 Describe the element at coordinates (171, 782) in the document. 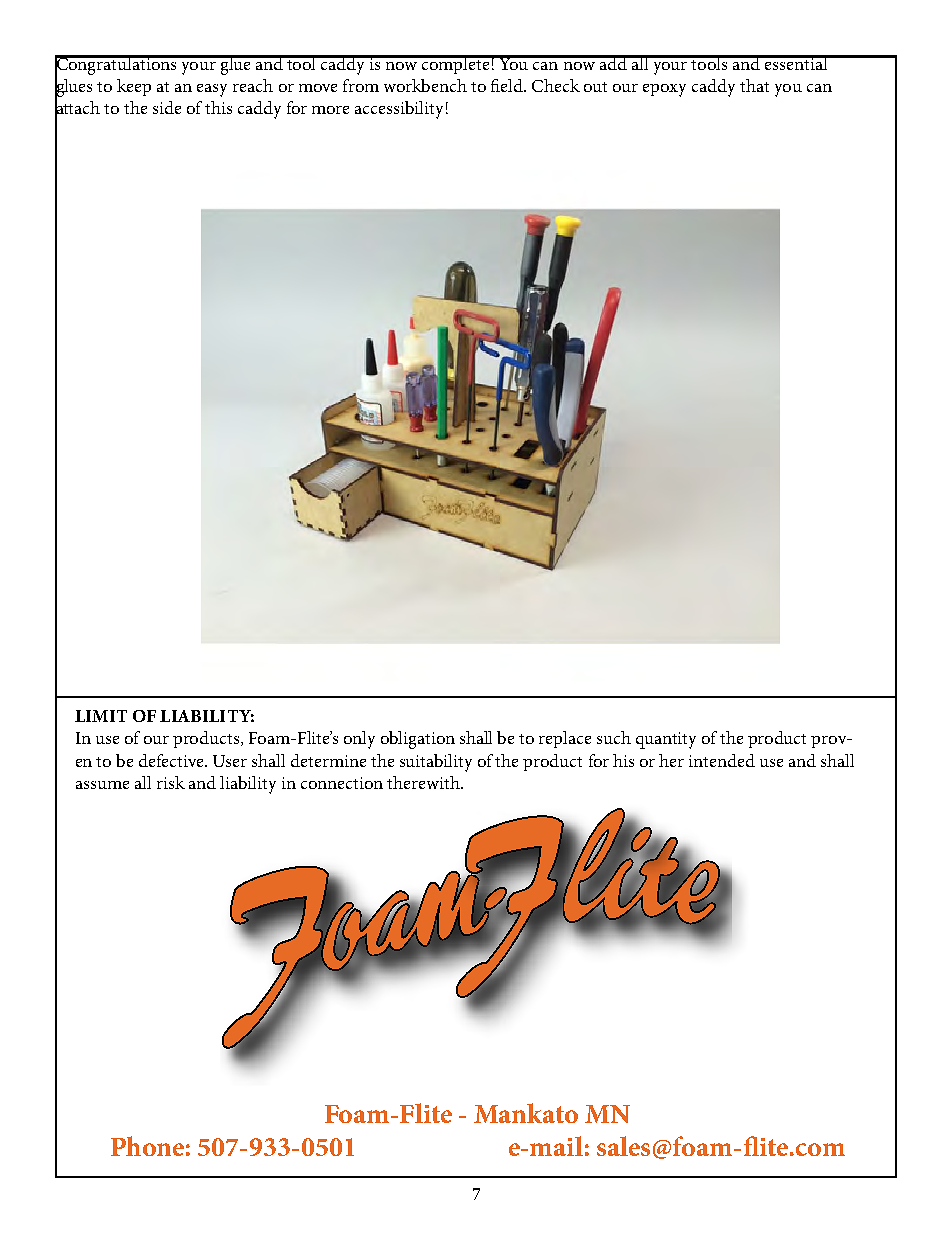

I see `risk` at that location.
